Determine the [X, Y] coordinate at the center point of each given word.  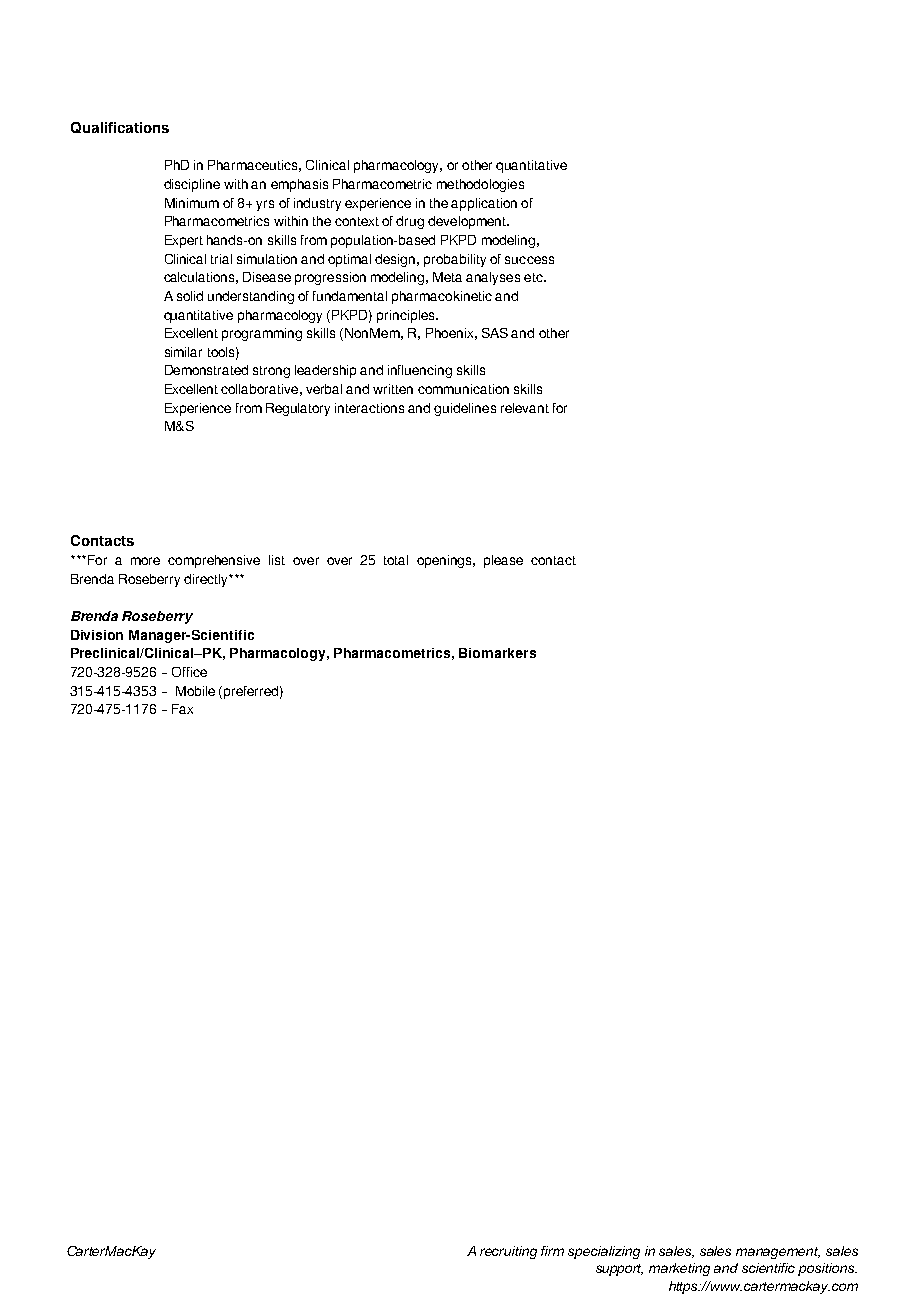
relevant [525, 408]
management [778, 1253]
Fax [182, 709]
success [529, 260]
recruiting [508, 1252]
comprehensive [214, 561]
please [503, 561]
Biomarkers [497, 653]
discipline [192, 185]
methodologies [480, 185]
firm [552, 1251]
